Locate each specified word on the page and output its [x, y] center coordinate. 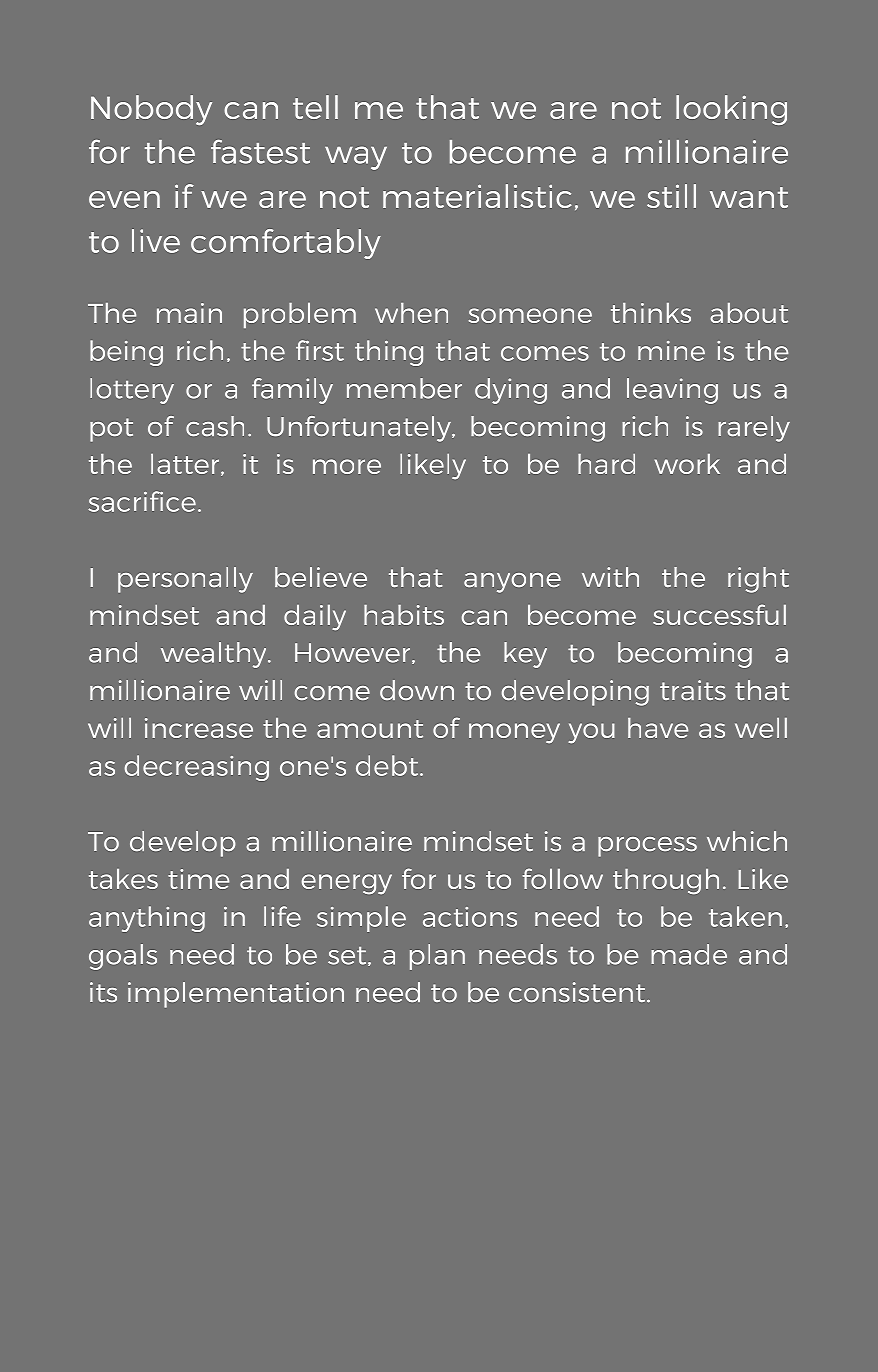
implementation [236, 995]
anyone [512, 583]
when [411, 313]
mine [671, 351]
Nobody [151, 110]
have [658, 728]
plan [437, 957]
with [610, 577]
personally [185, 580]
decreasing [197, 768]
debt [388, 765]
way [356, 158]
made [689, 954]
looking [731, 110]
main [189, 313]
